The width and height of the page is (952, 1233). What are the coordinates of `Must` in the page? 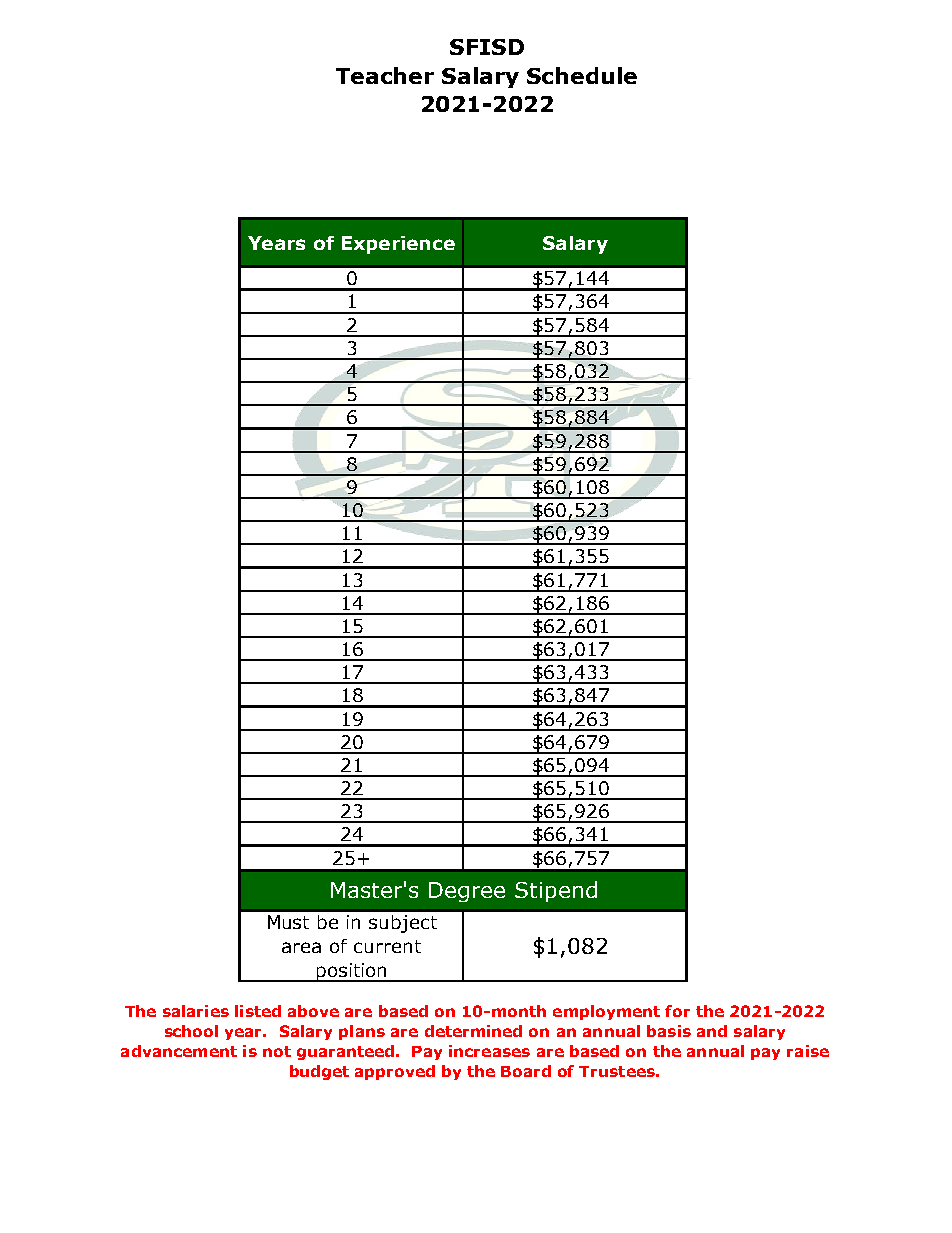 It's located at (288, 922).
